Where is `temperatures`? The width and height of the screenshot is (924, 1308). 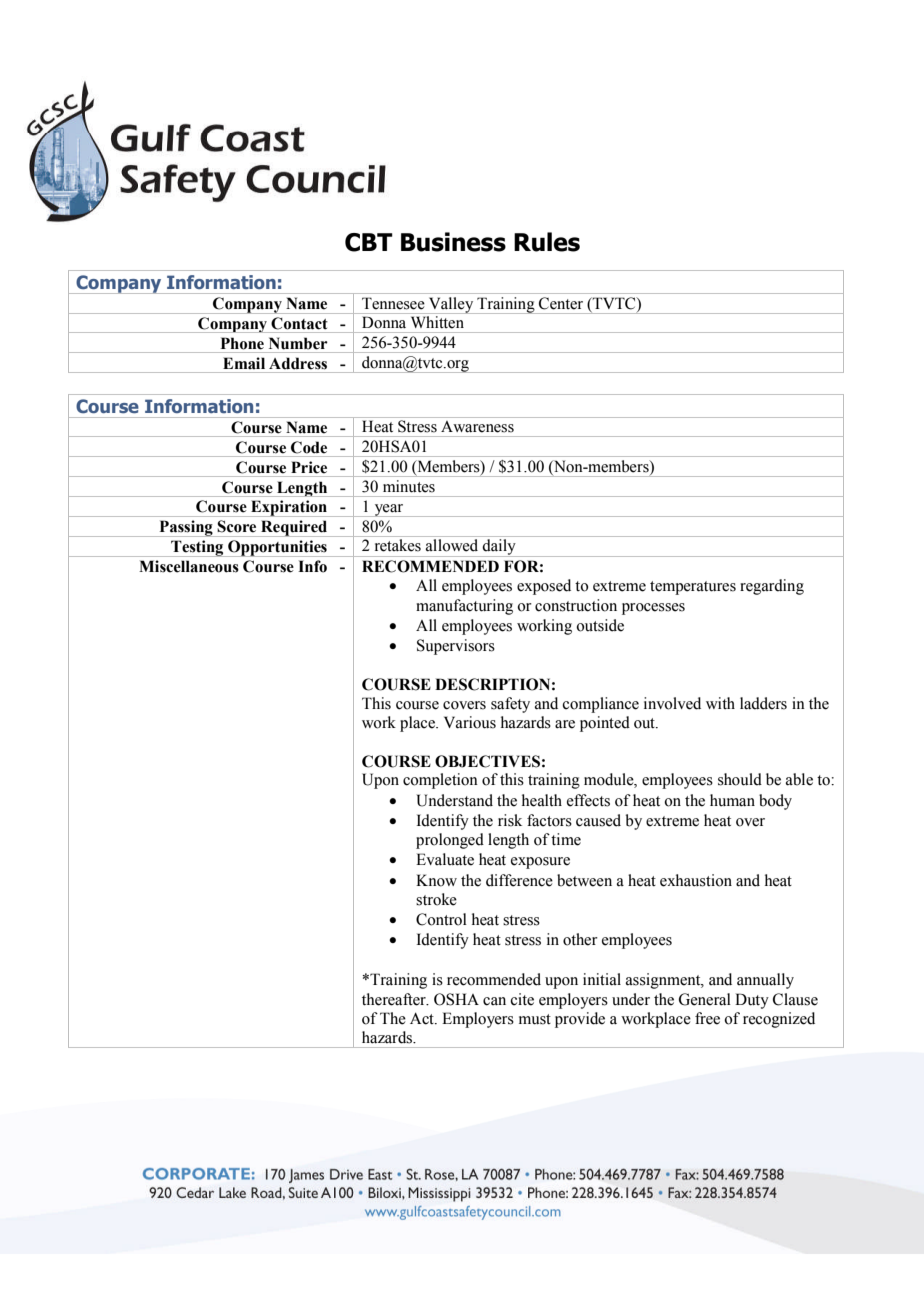
temperatures is located at coordinates (693, 588).
